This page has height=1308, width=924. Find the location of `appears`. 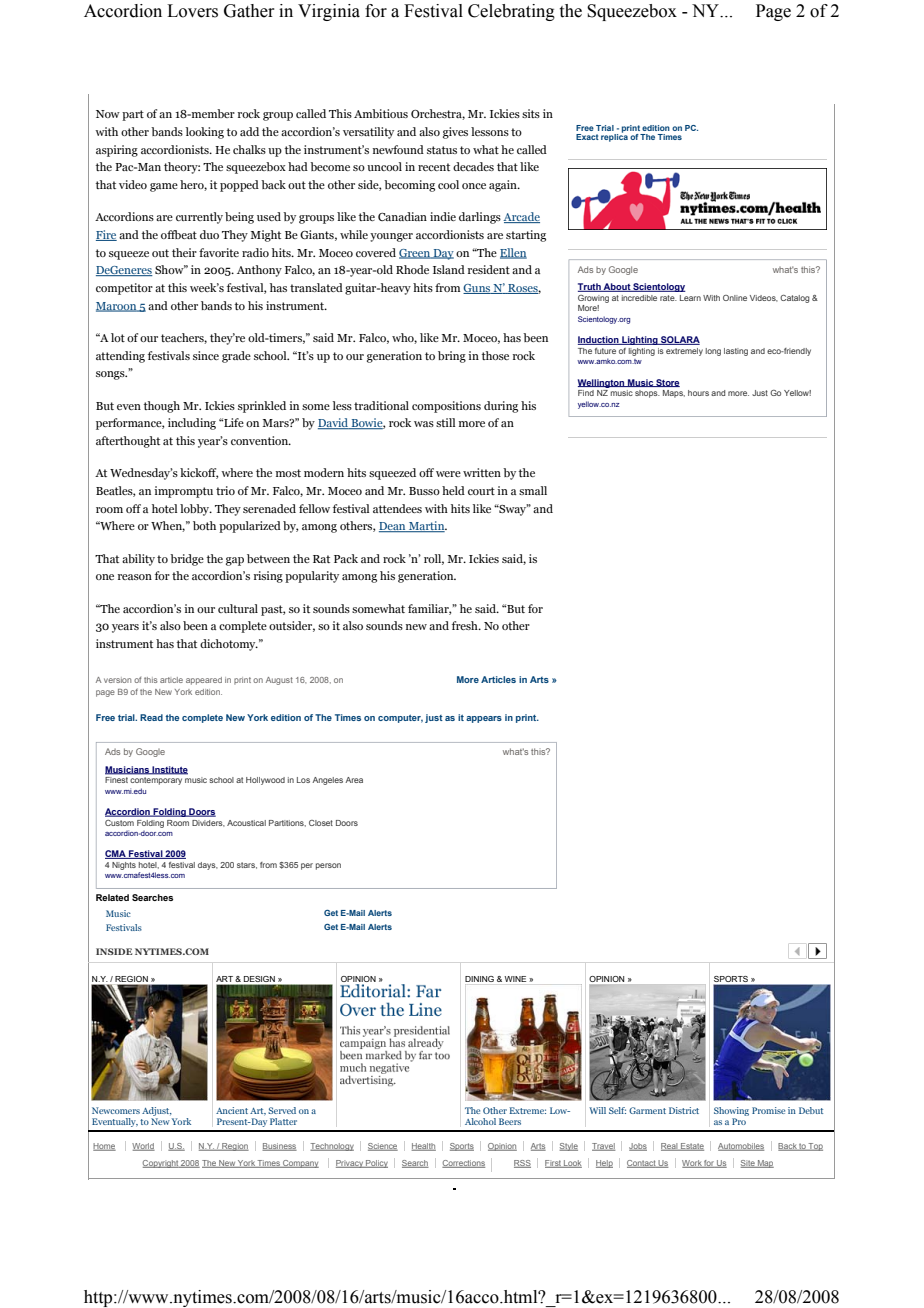

appears is located at coordinates (484, 719).
